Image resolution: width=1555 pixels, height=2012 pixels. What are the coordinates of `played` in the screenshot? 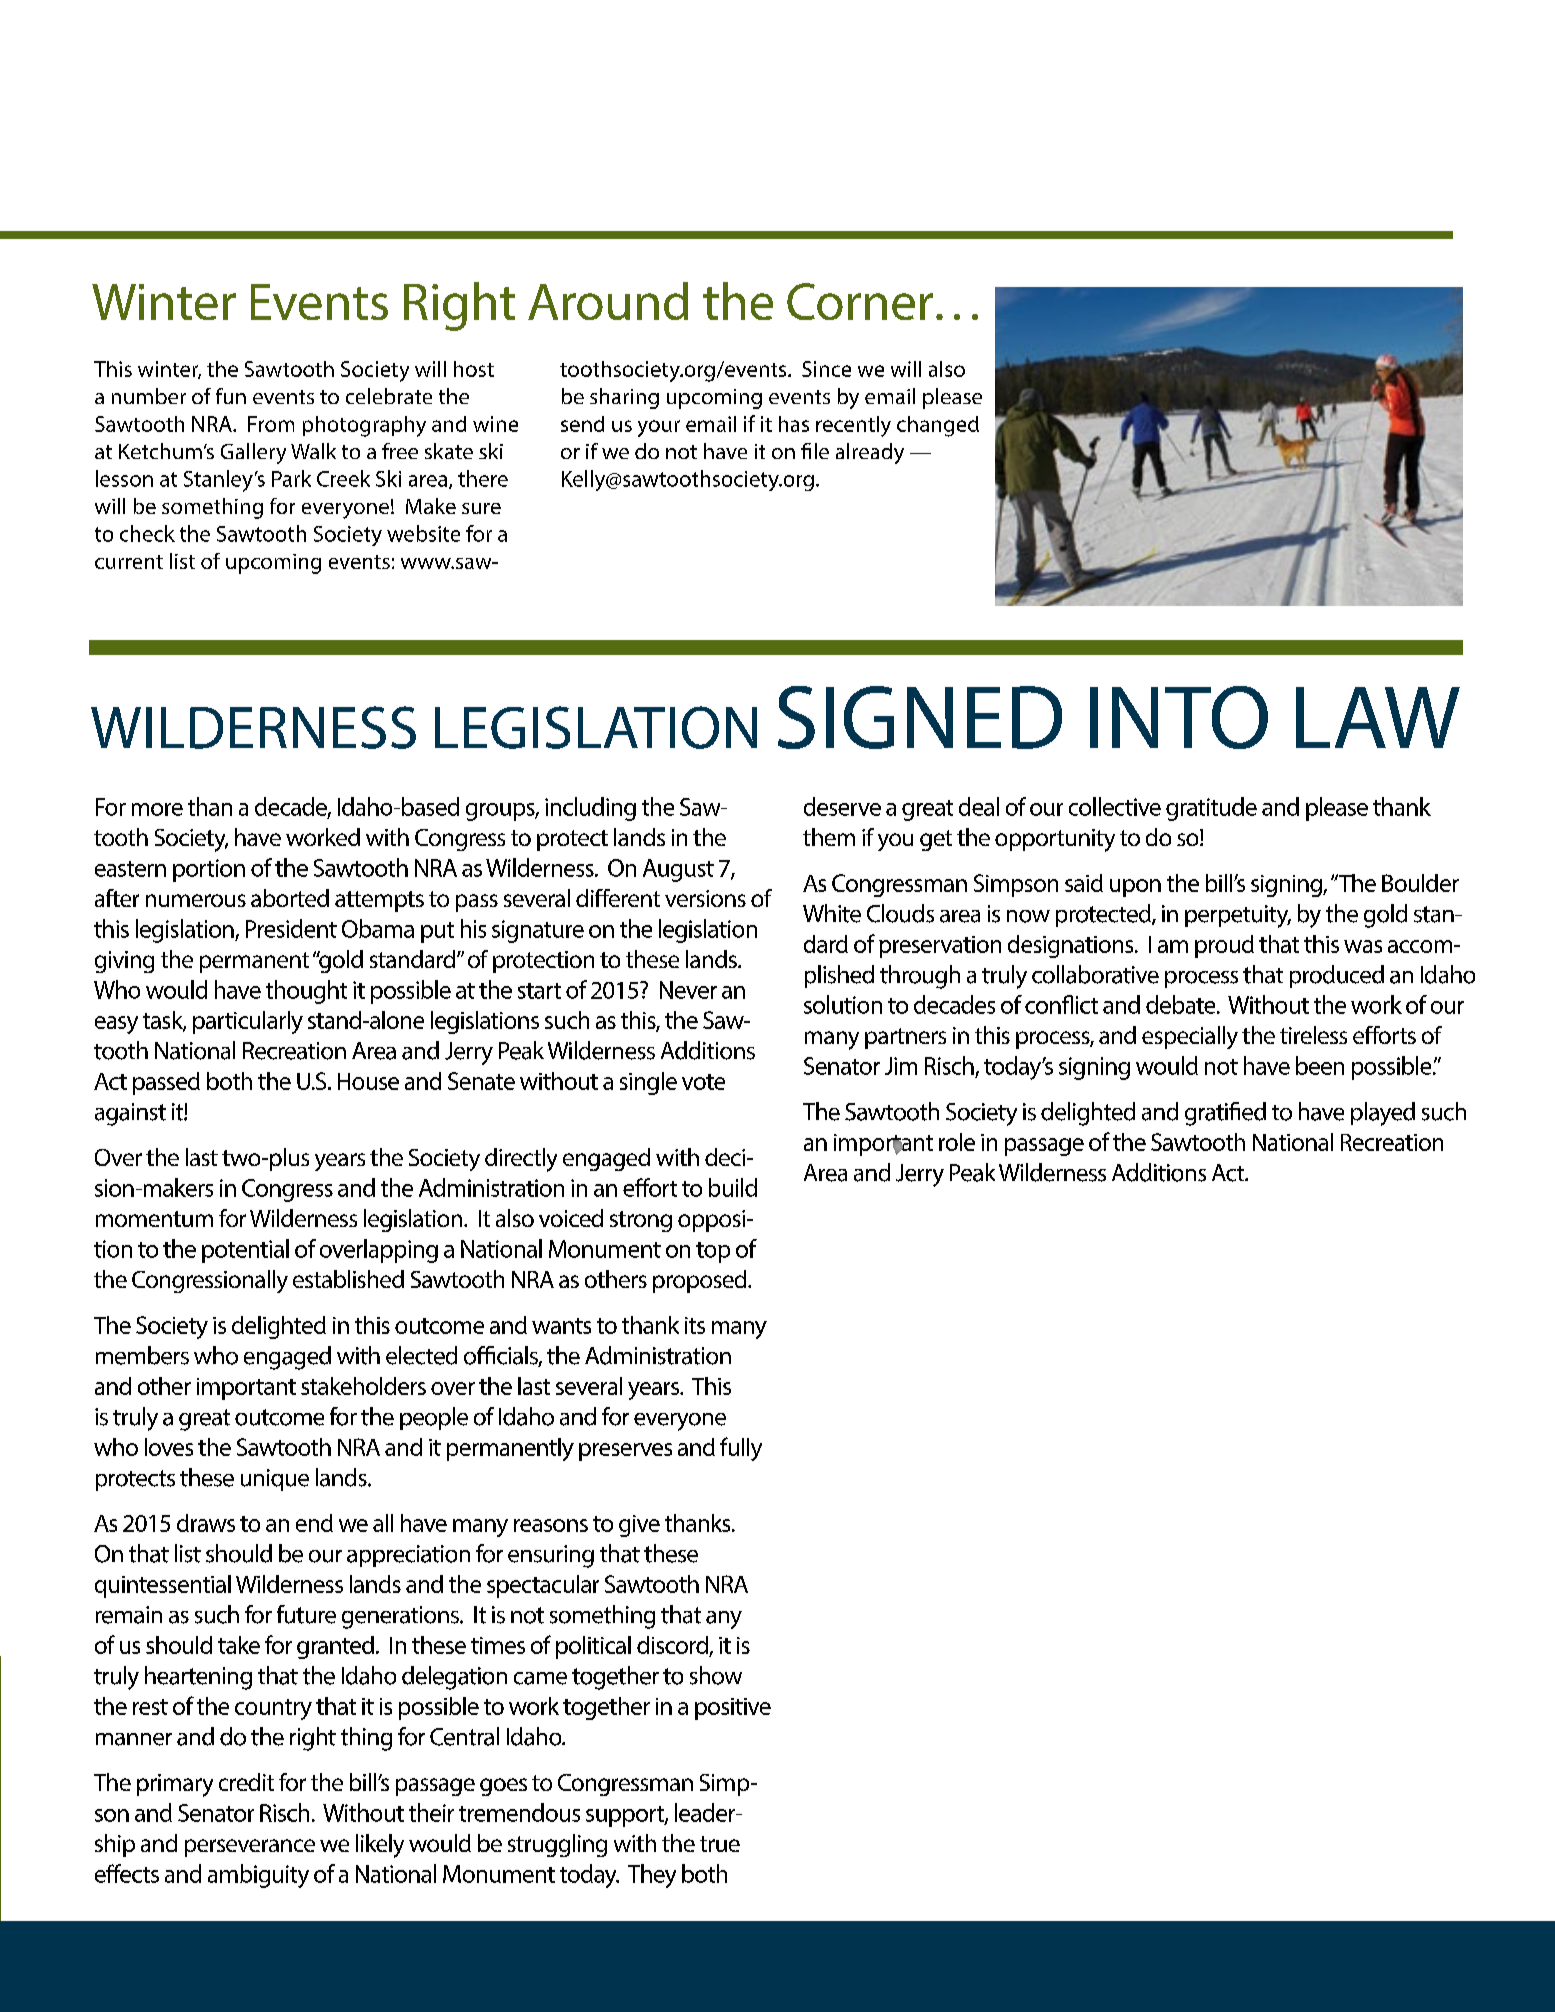 It's located at (1383, 1114).
